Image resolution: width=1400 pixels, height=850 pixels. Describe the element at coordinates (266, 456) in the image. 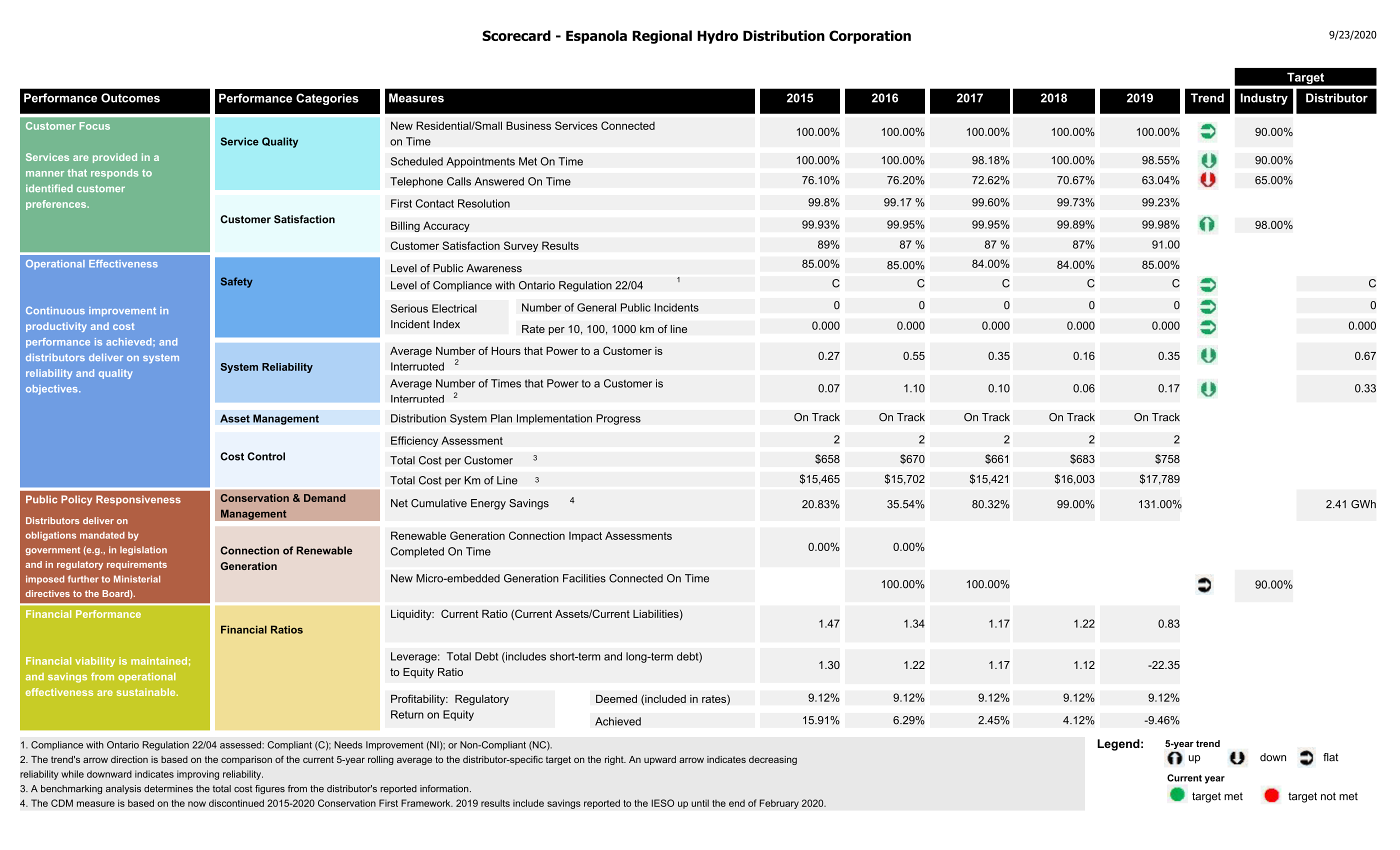

I see `Control` at that location.
